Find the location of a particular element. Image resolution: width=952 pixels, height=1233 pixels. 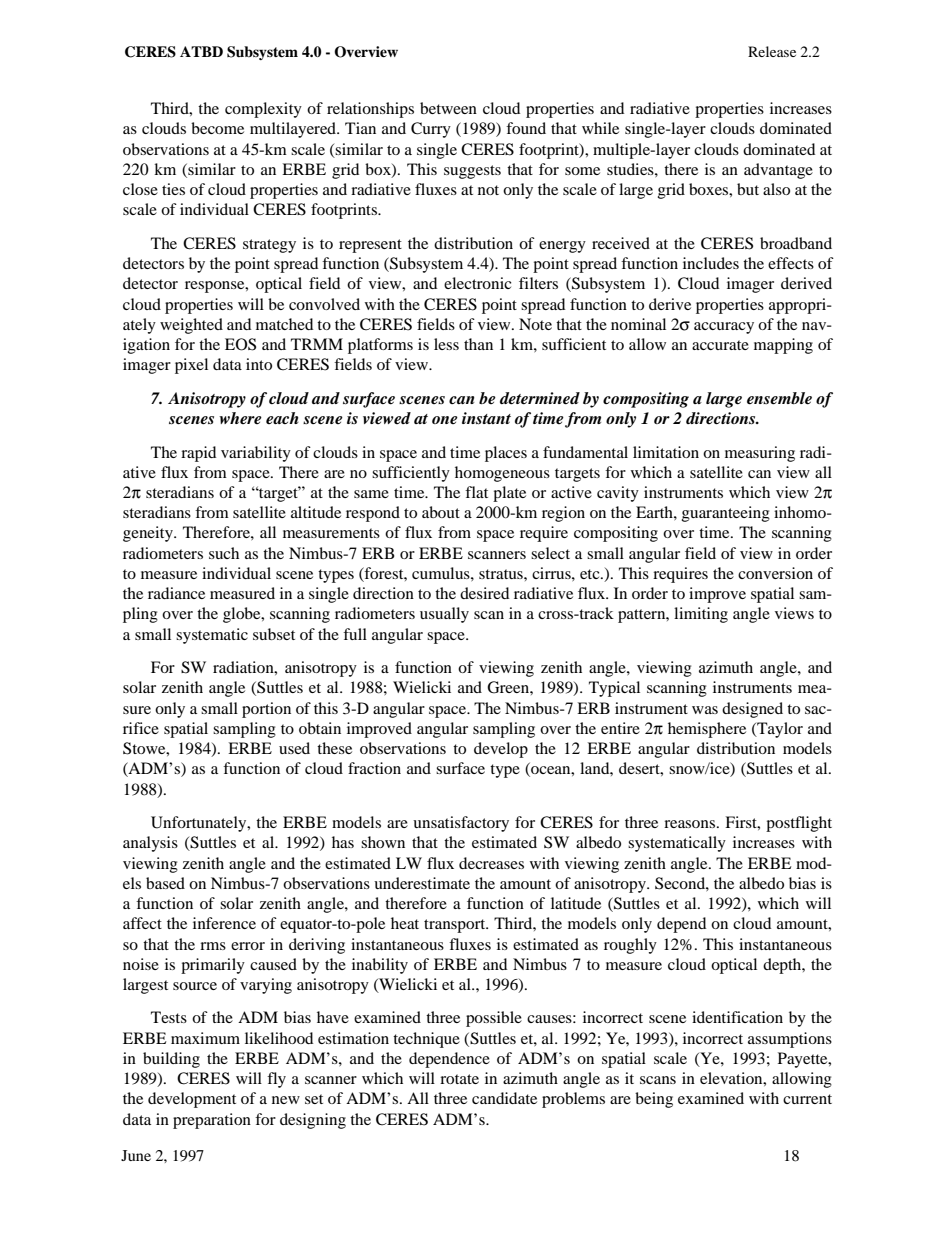

where is located at coordinates (240, 418).
